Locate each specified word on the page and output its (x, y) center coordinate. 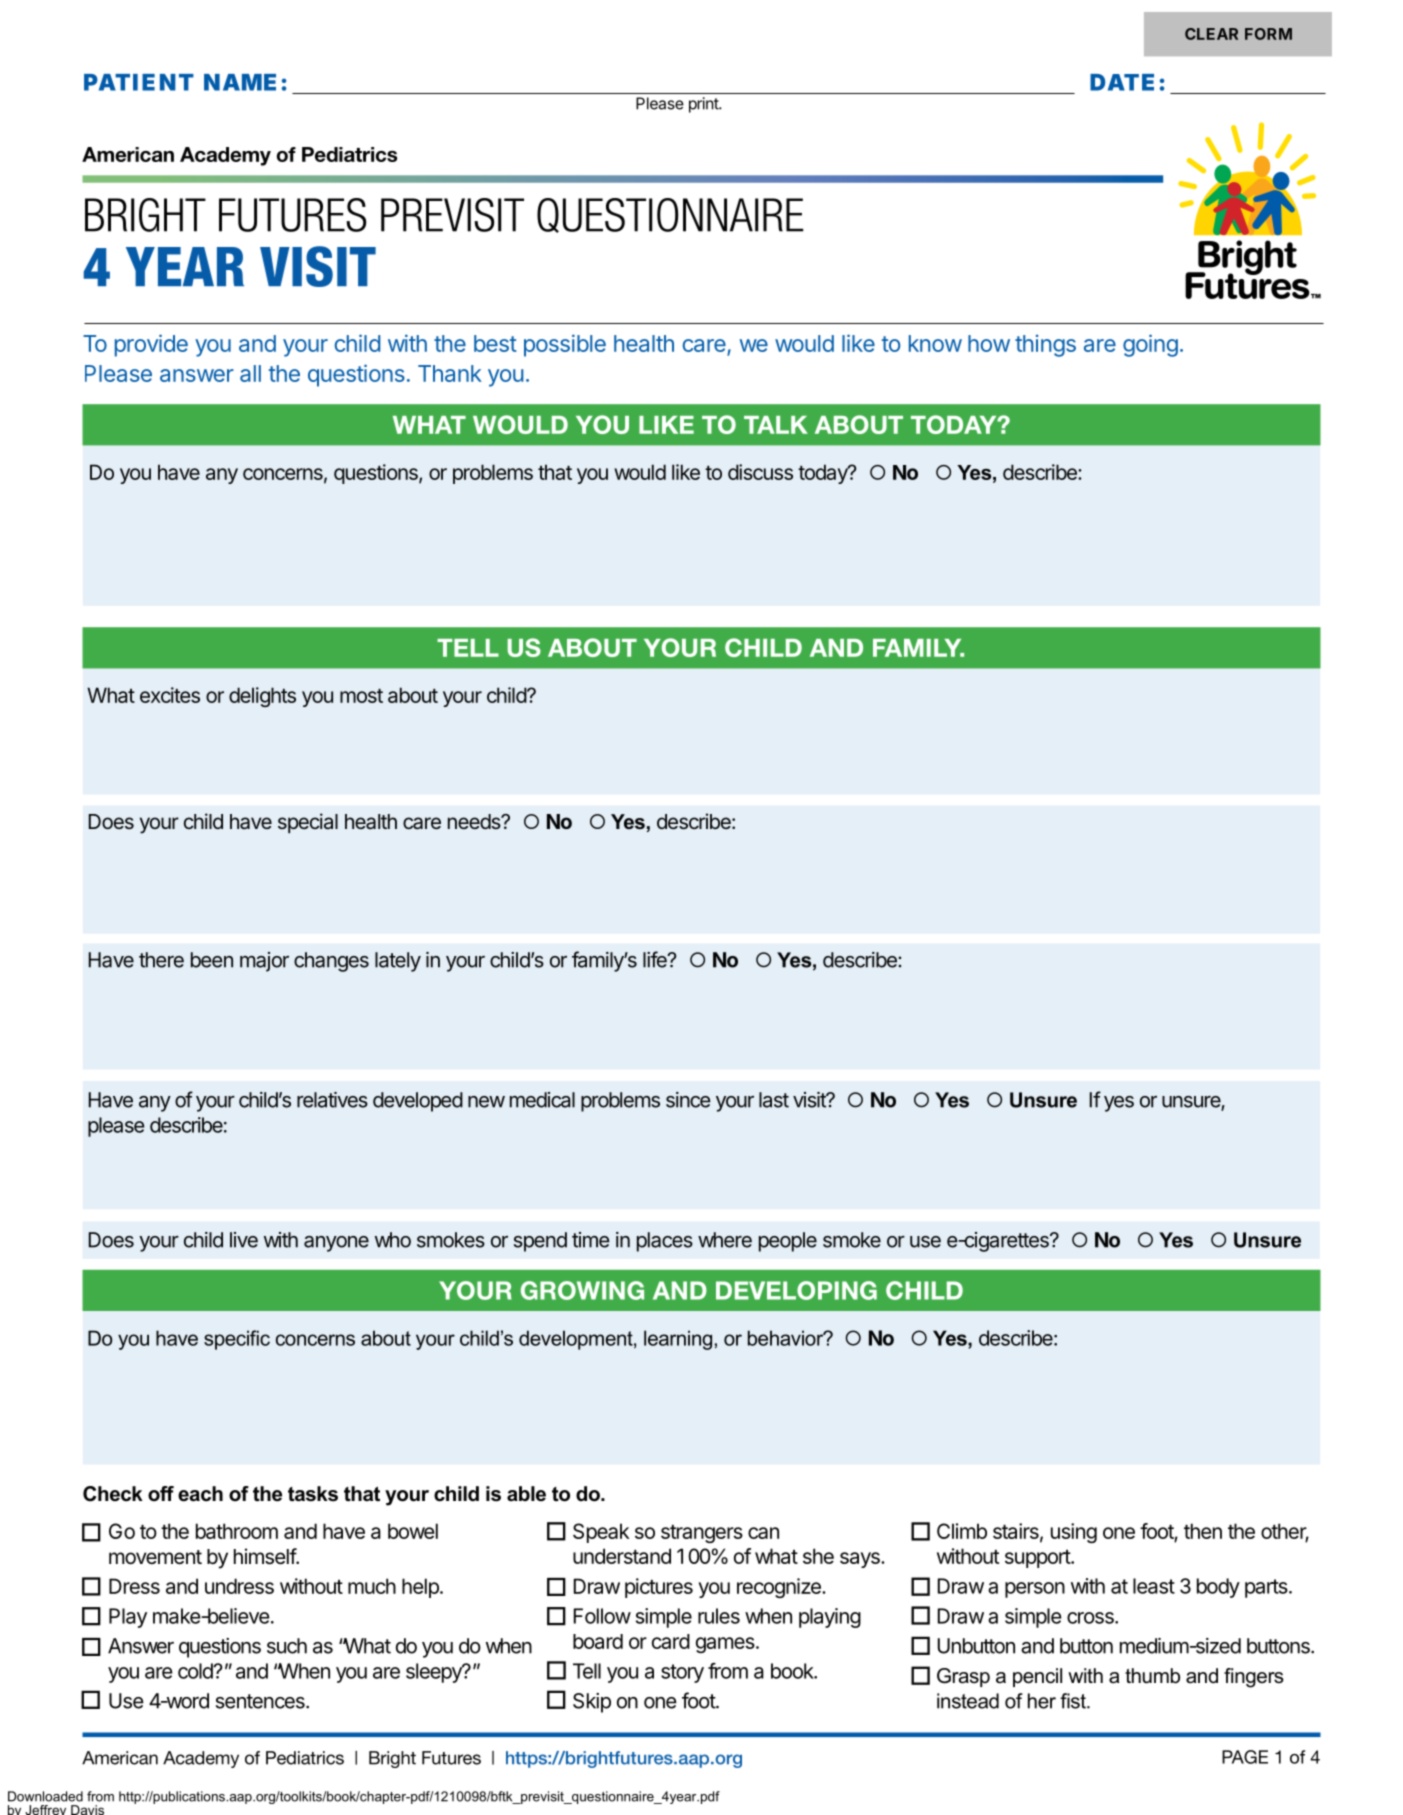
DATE (1122, 82)
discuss (760, 472)
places (665, 1242)
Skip (592, 1703)
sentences (261, 1701)
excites (170, 695)
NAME (240, 82)
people (788, 1242)
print (704, 105)
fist (1074, 1701)
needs (475, 821)
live (244, 1240)
